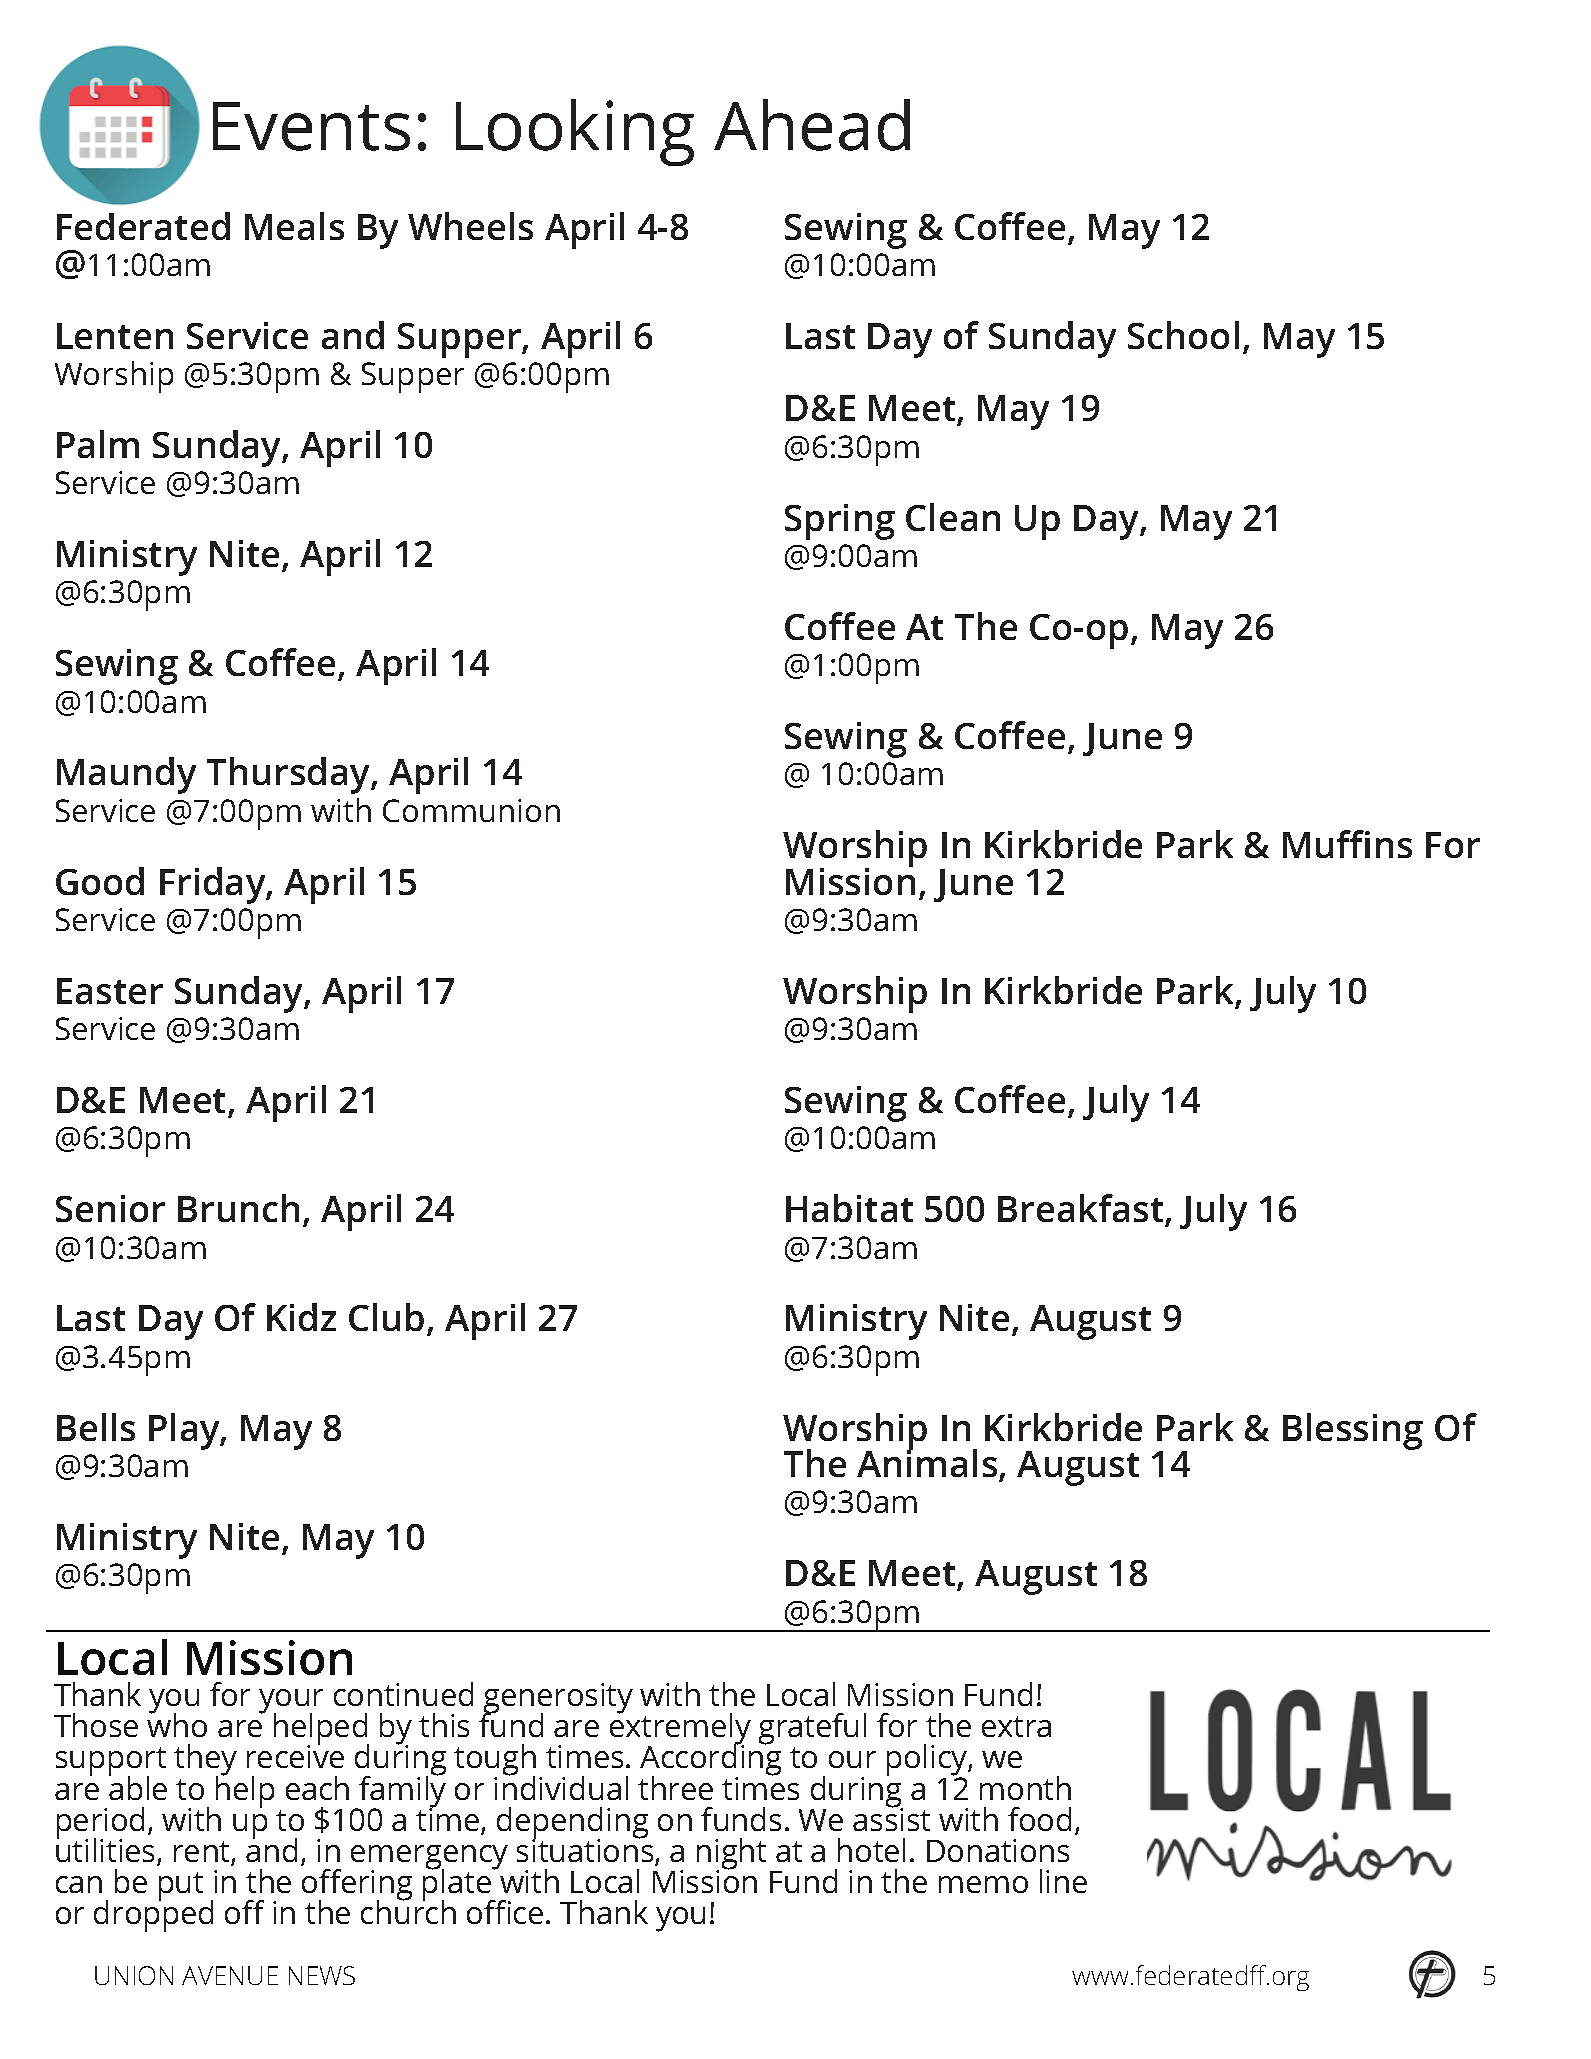  I want to click on put, so click(181, 1886).
